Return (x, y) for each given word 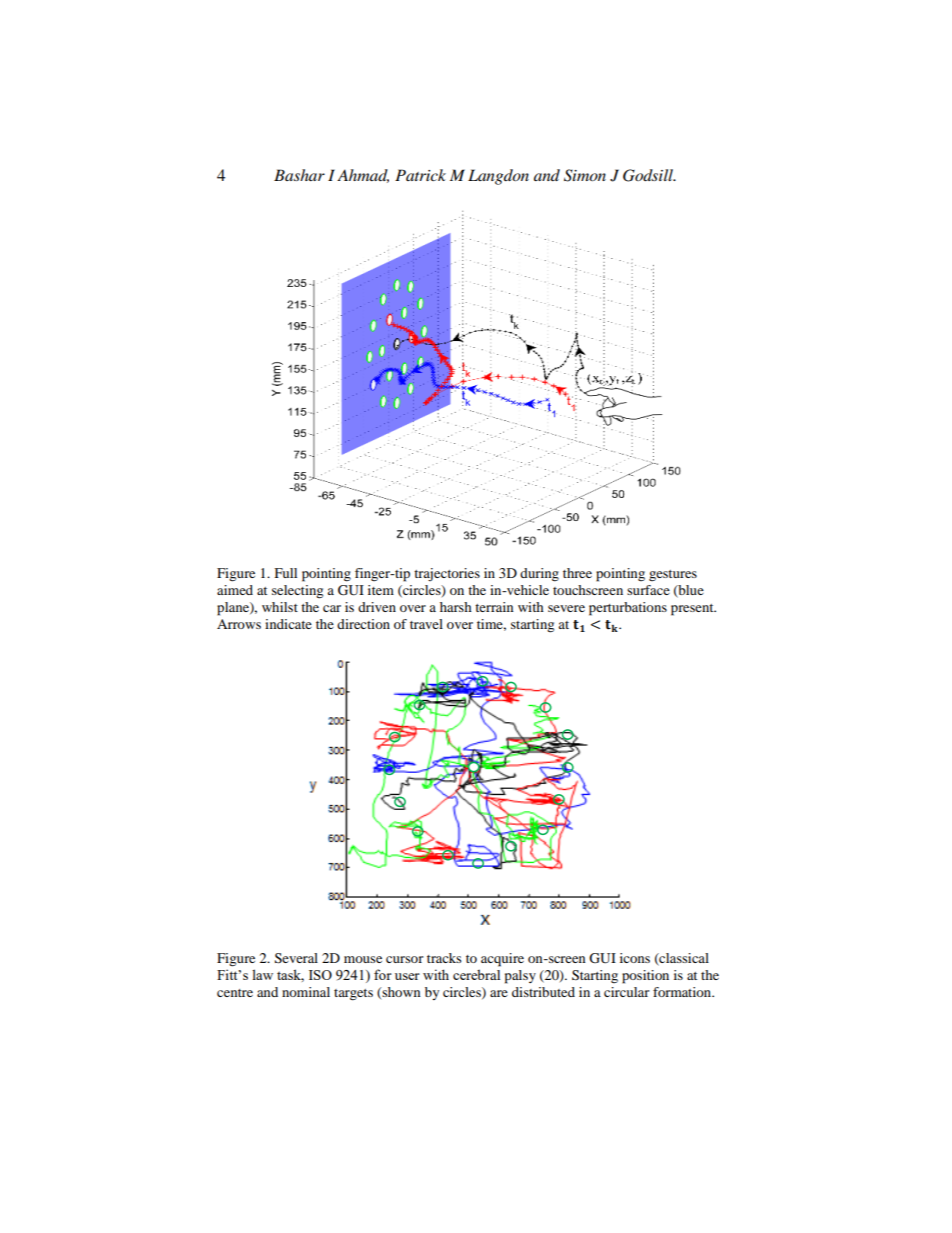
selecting (297, 592)
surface (648, 590)
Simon (585, 175)
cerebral (476, 974)
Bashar (299, 175)
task (290, 975)
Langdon (498, 177)
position (645, 977)
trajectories (447, 574)
